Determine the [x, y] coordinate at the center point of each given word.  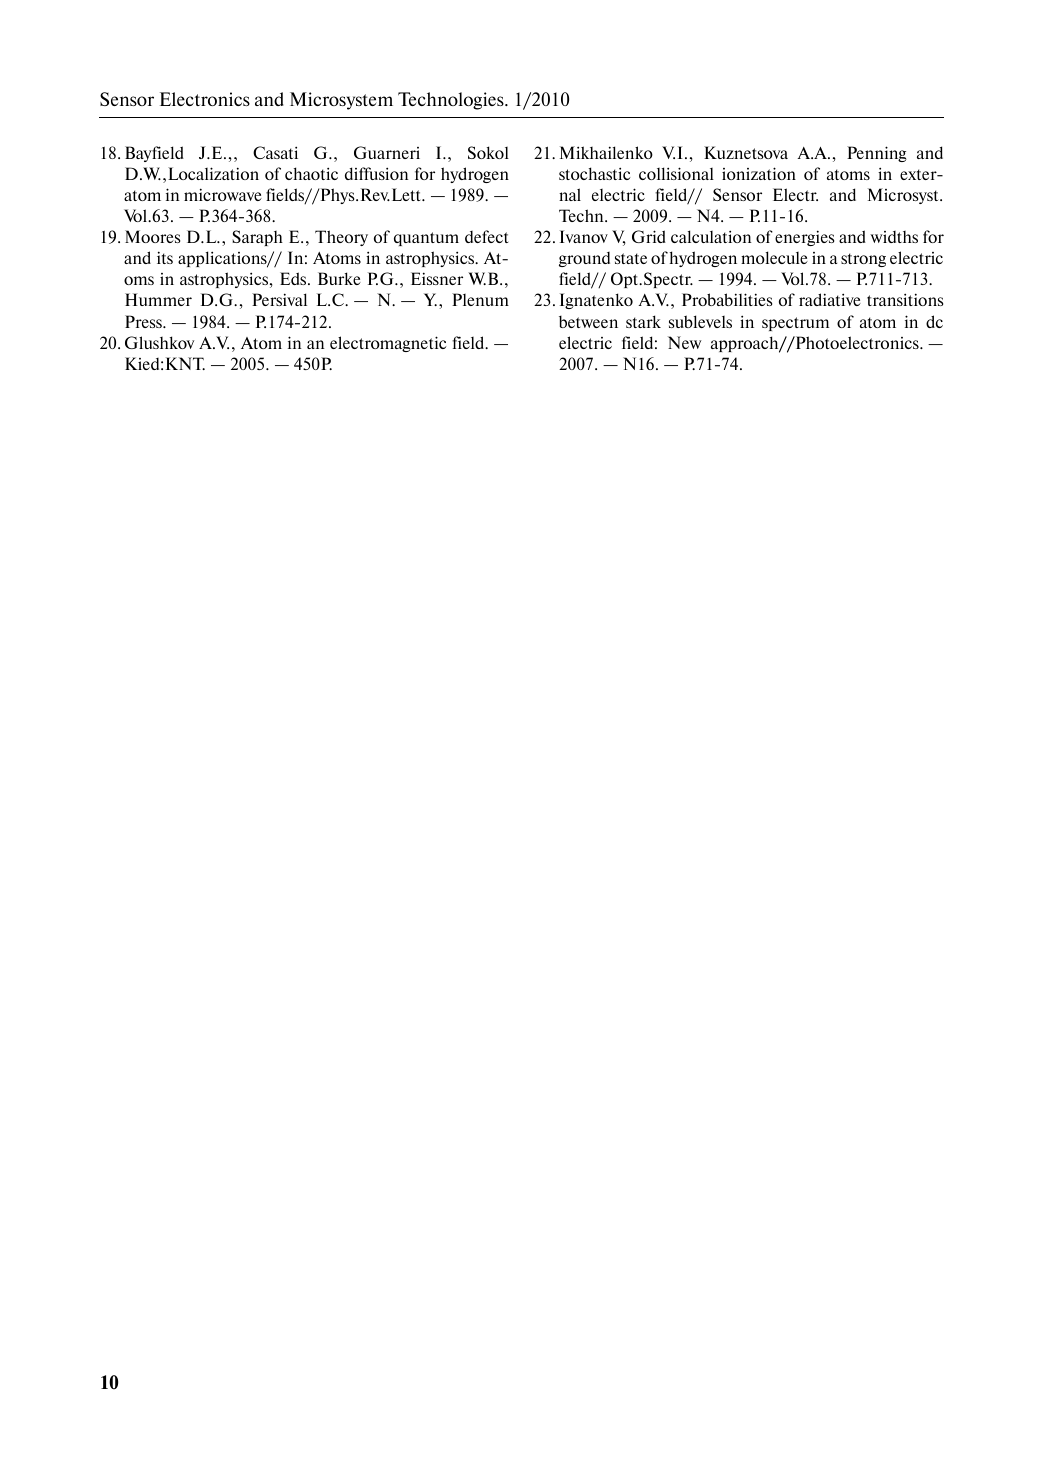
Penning [877, 154]
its [165, 257]
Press [144, 321]
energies [804, 238]
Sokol [488, 152]
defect [486, 236]
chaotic [311, 173]
